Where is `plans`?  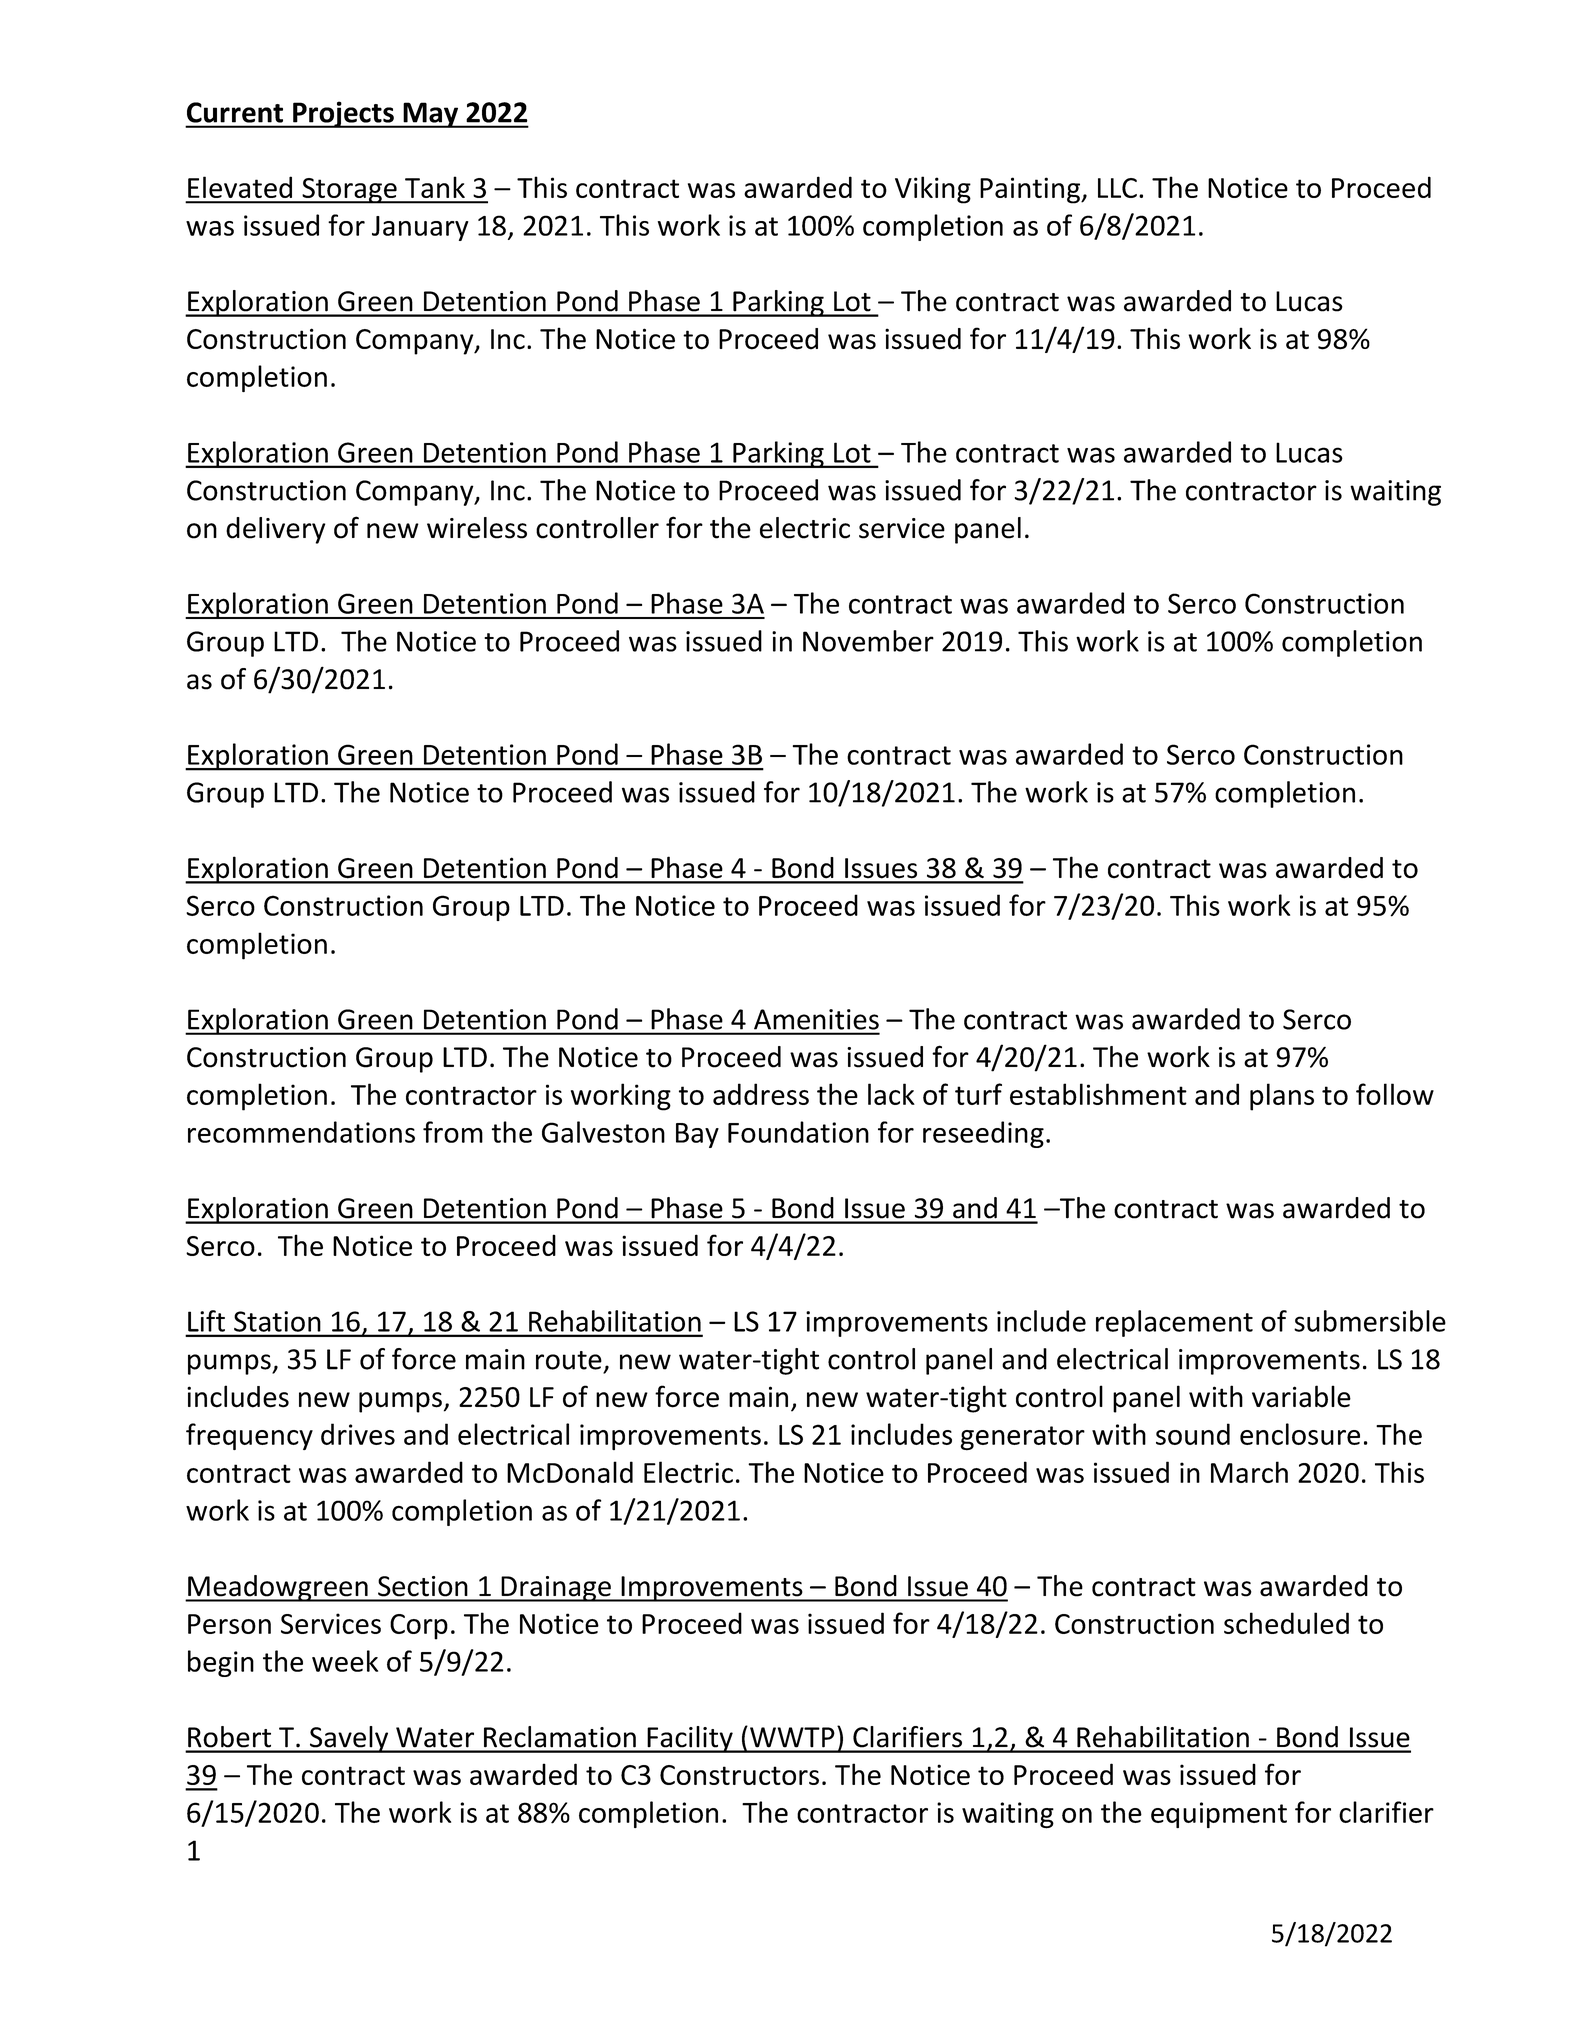 plans is located at coordinates (1282, 1097).
